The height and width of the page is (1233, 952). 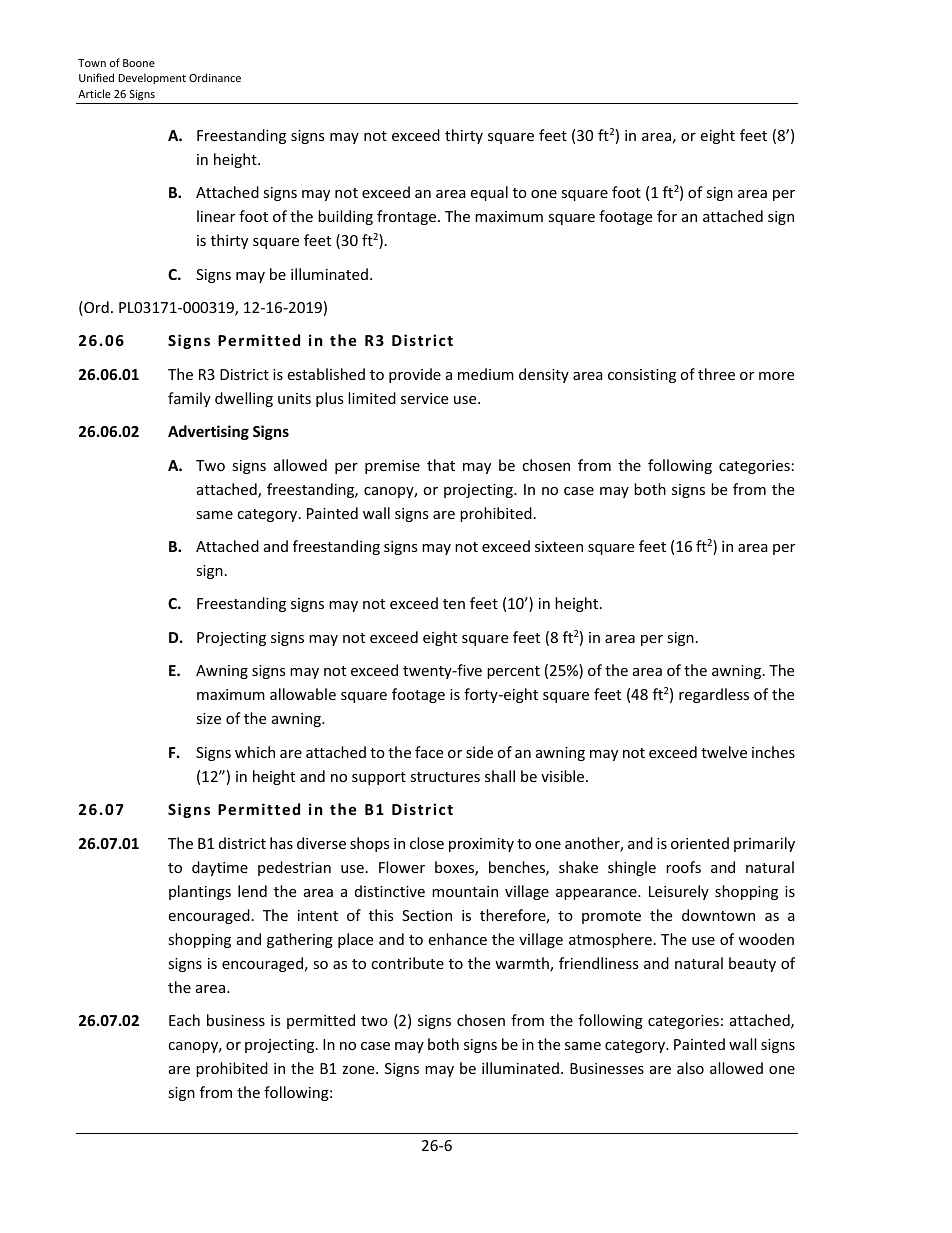 I want to click on face, so click(x=429, y=752).
